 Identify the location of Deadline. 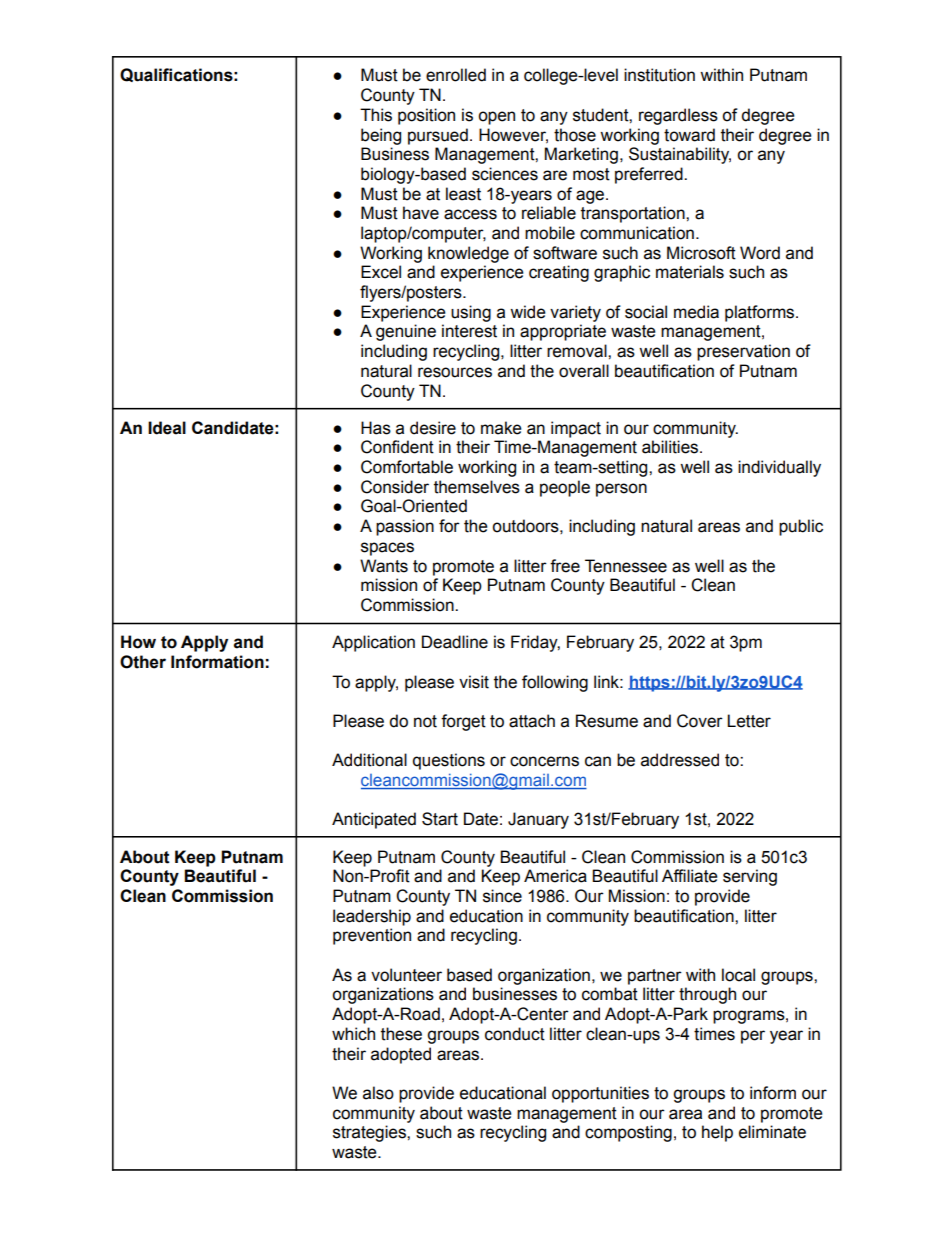
(455, 642).
